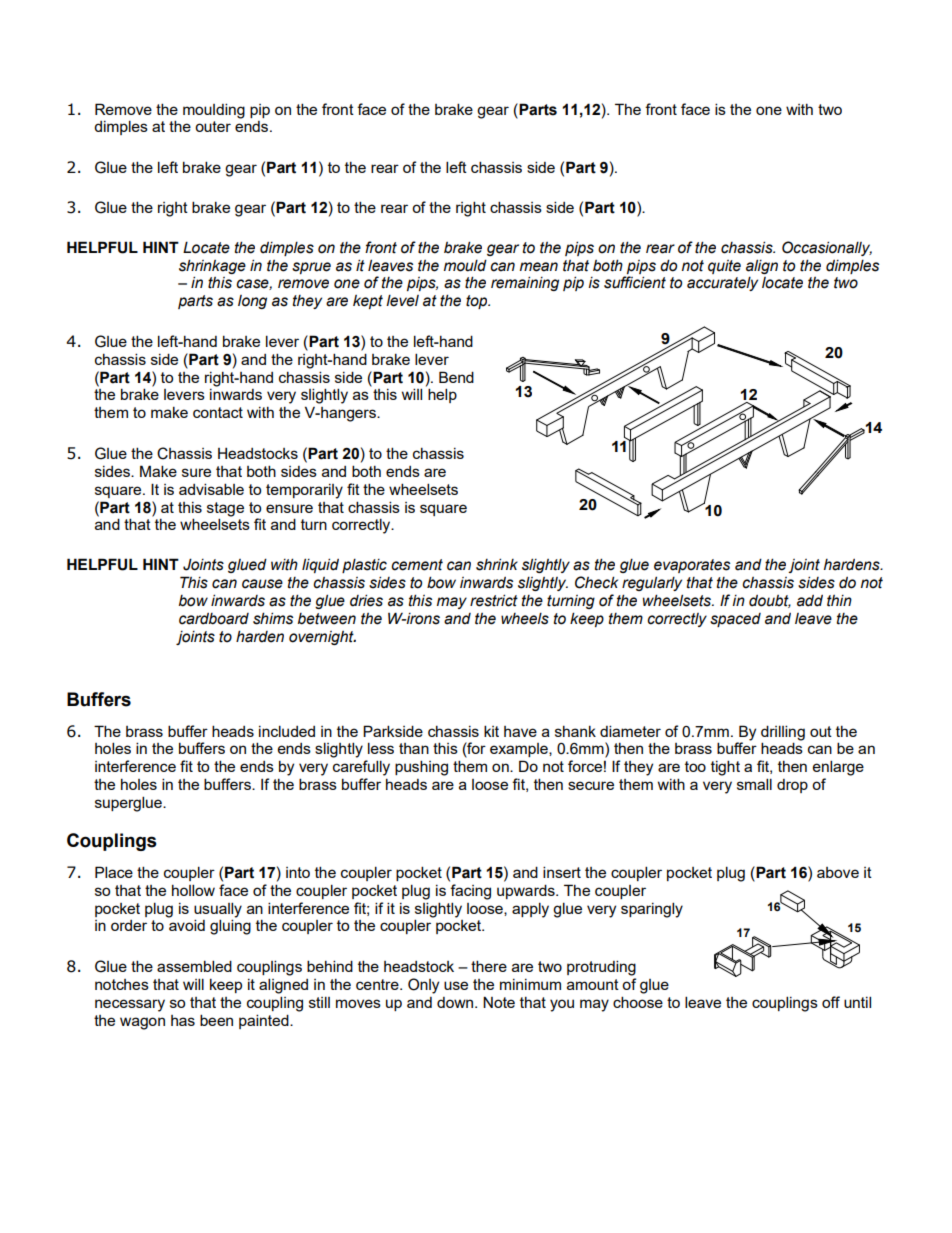 Image resolution: width=952 pixels, height=1233 pixels. I want to click on Occasionally, so click(827, 248).
